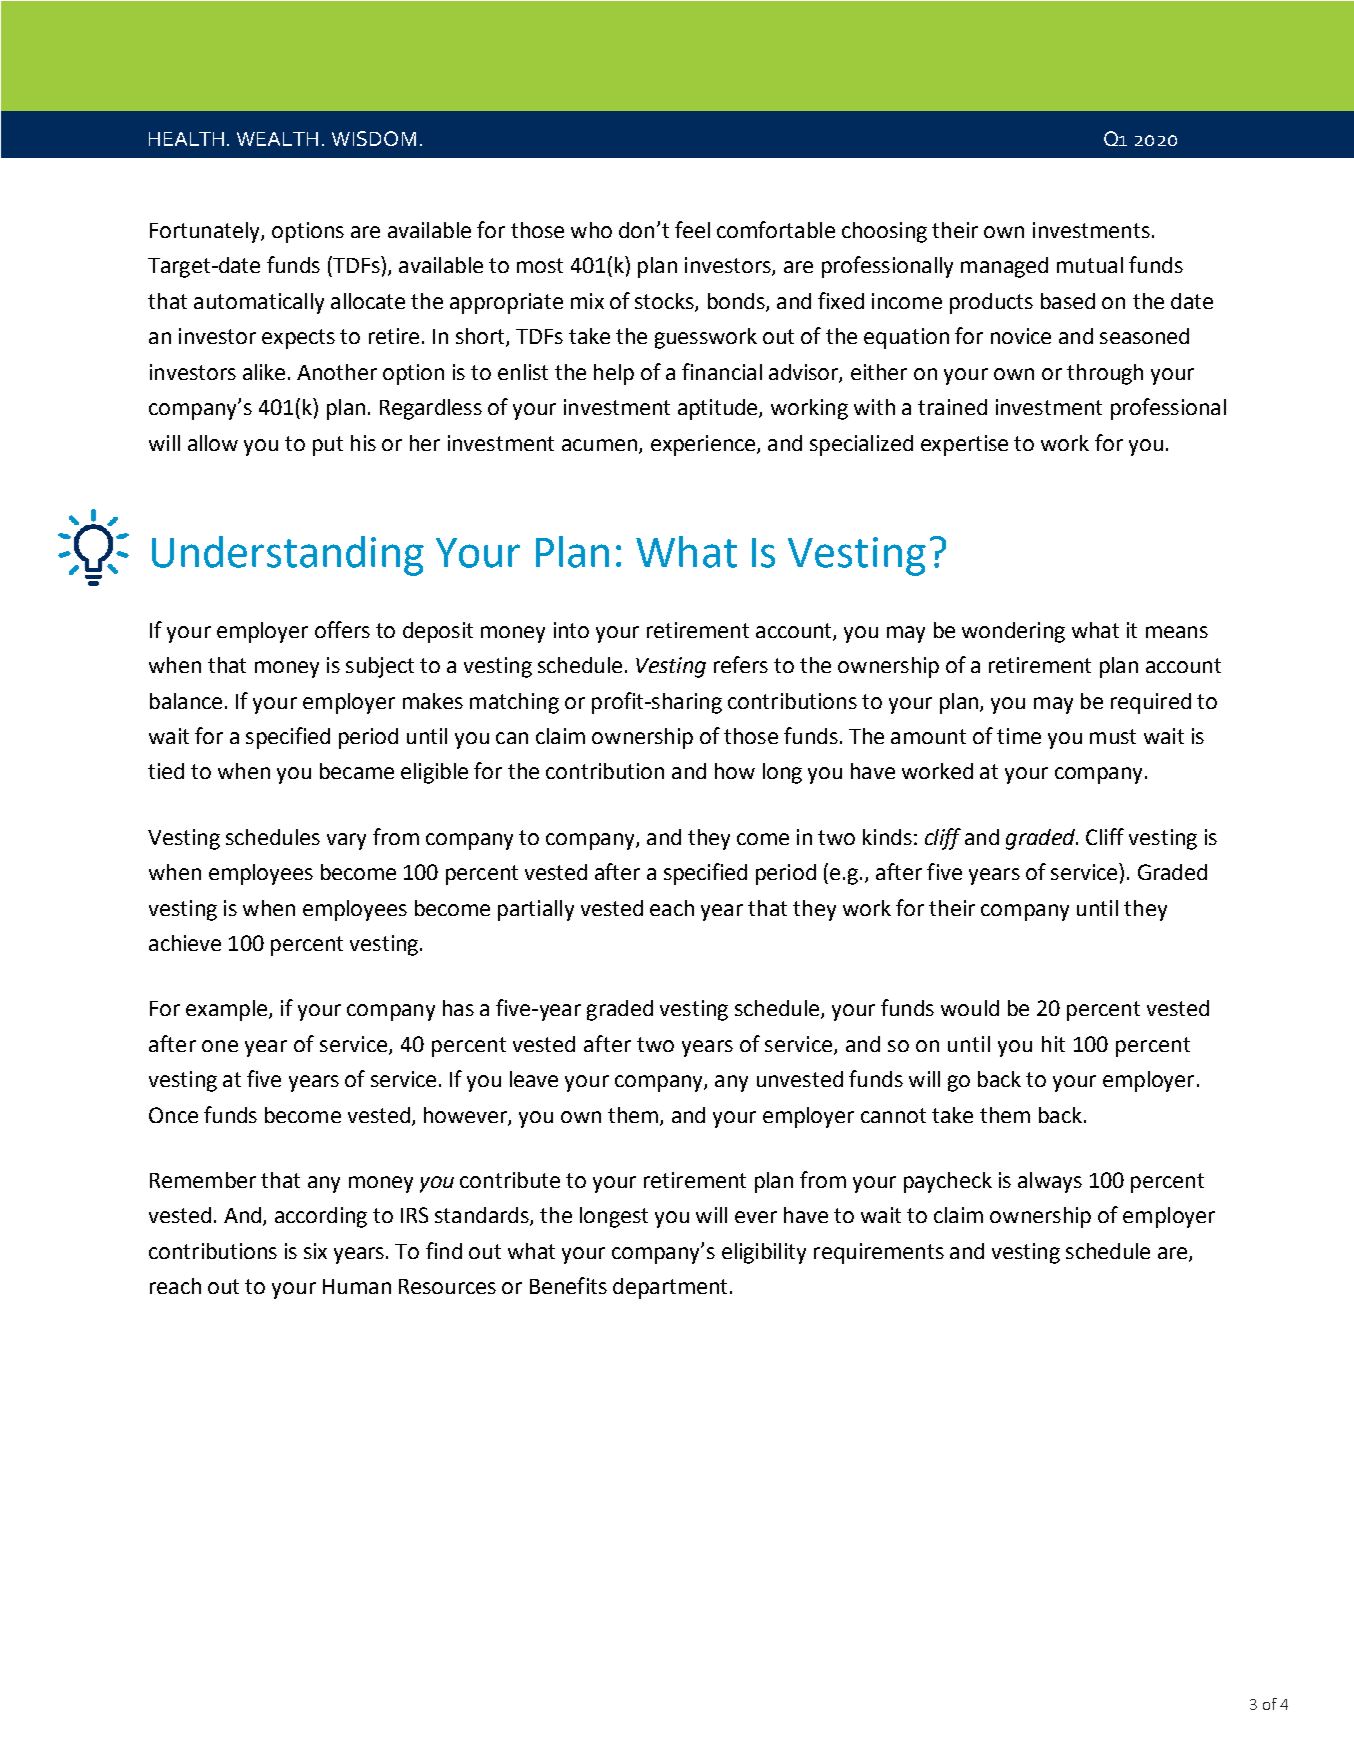 This screenshot has width=1354, height=1753. I want to click on matching, so click(514, 703).
